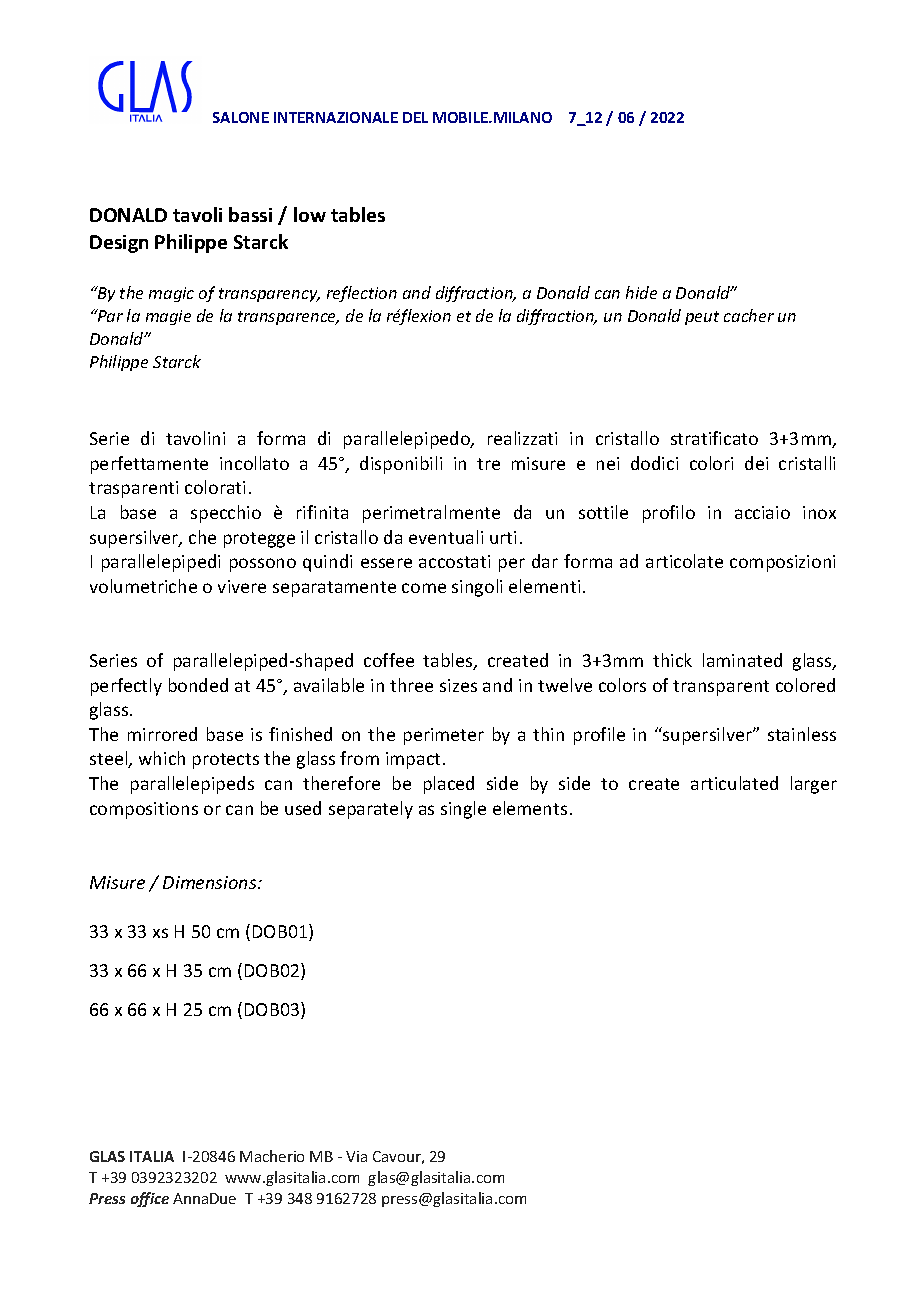 Image resolution: width=924 pixels, height=1308 pixels. What do you see at coordinates (458, 685) in the screenshot?
I see `sizes` at bounding box center [458, 685].
